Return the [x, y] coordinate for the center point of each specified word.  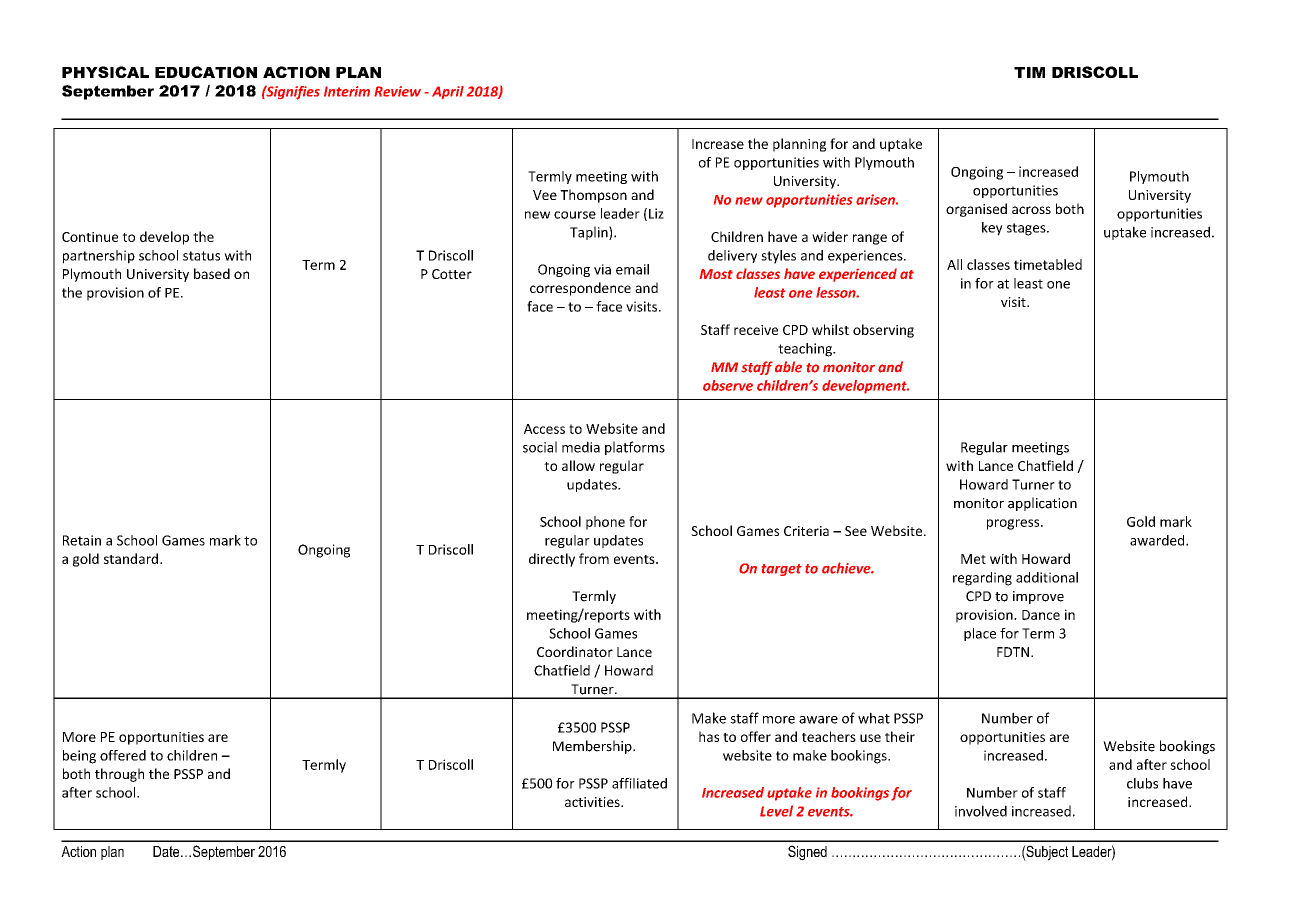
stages [1027, 229]
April [448, 92]
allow [578, 465]
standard [132, 558]
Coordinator [575, 651]
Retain [82, 540]
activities [593, 802]
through [119, 775]
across [1031, 210]
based [212, 273]
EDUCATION [206, 72]
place [980, 634]
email [632, 269]
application [1042, 504]
